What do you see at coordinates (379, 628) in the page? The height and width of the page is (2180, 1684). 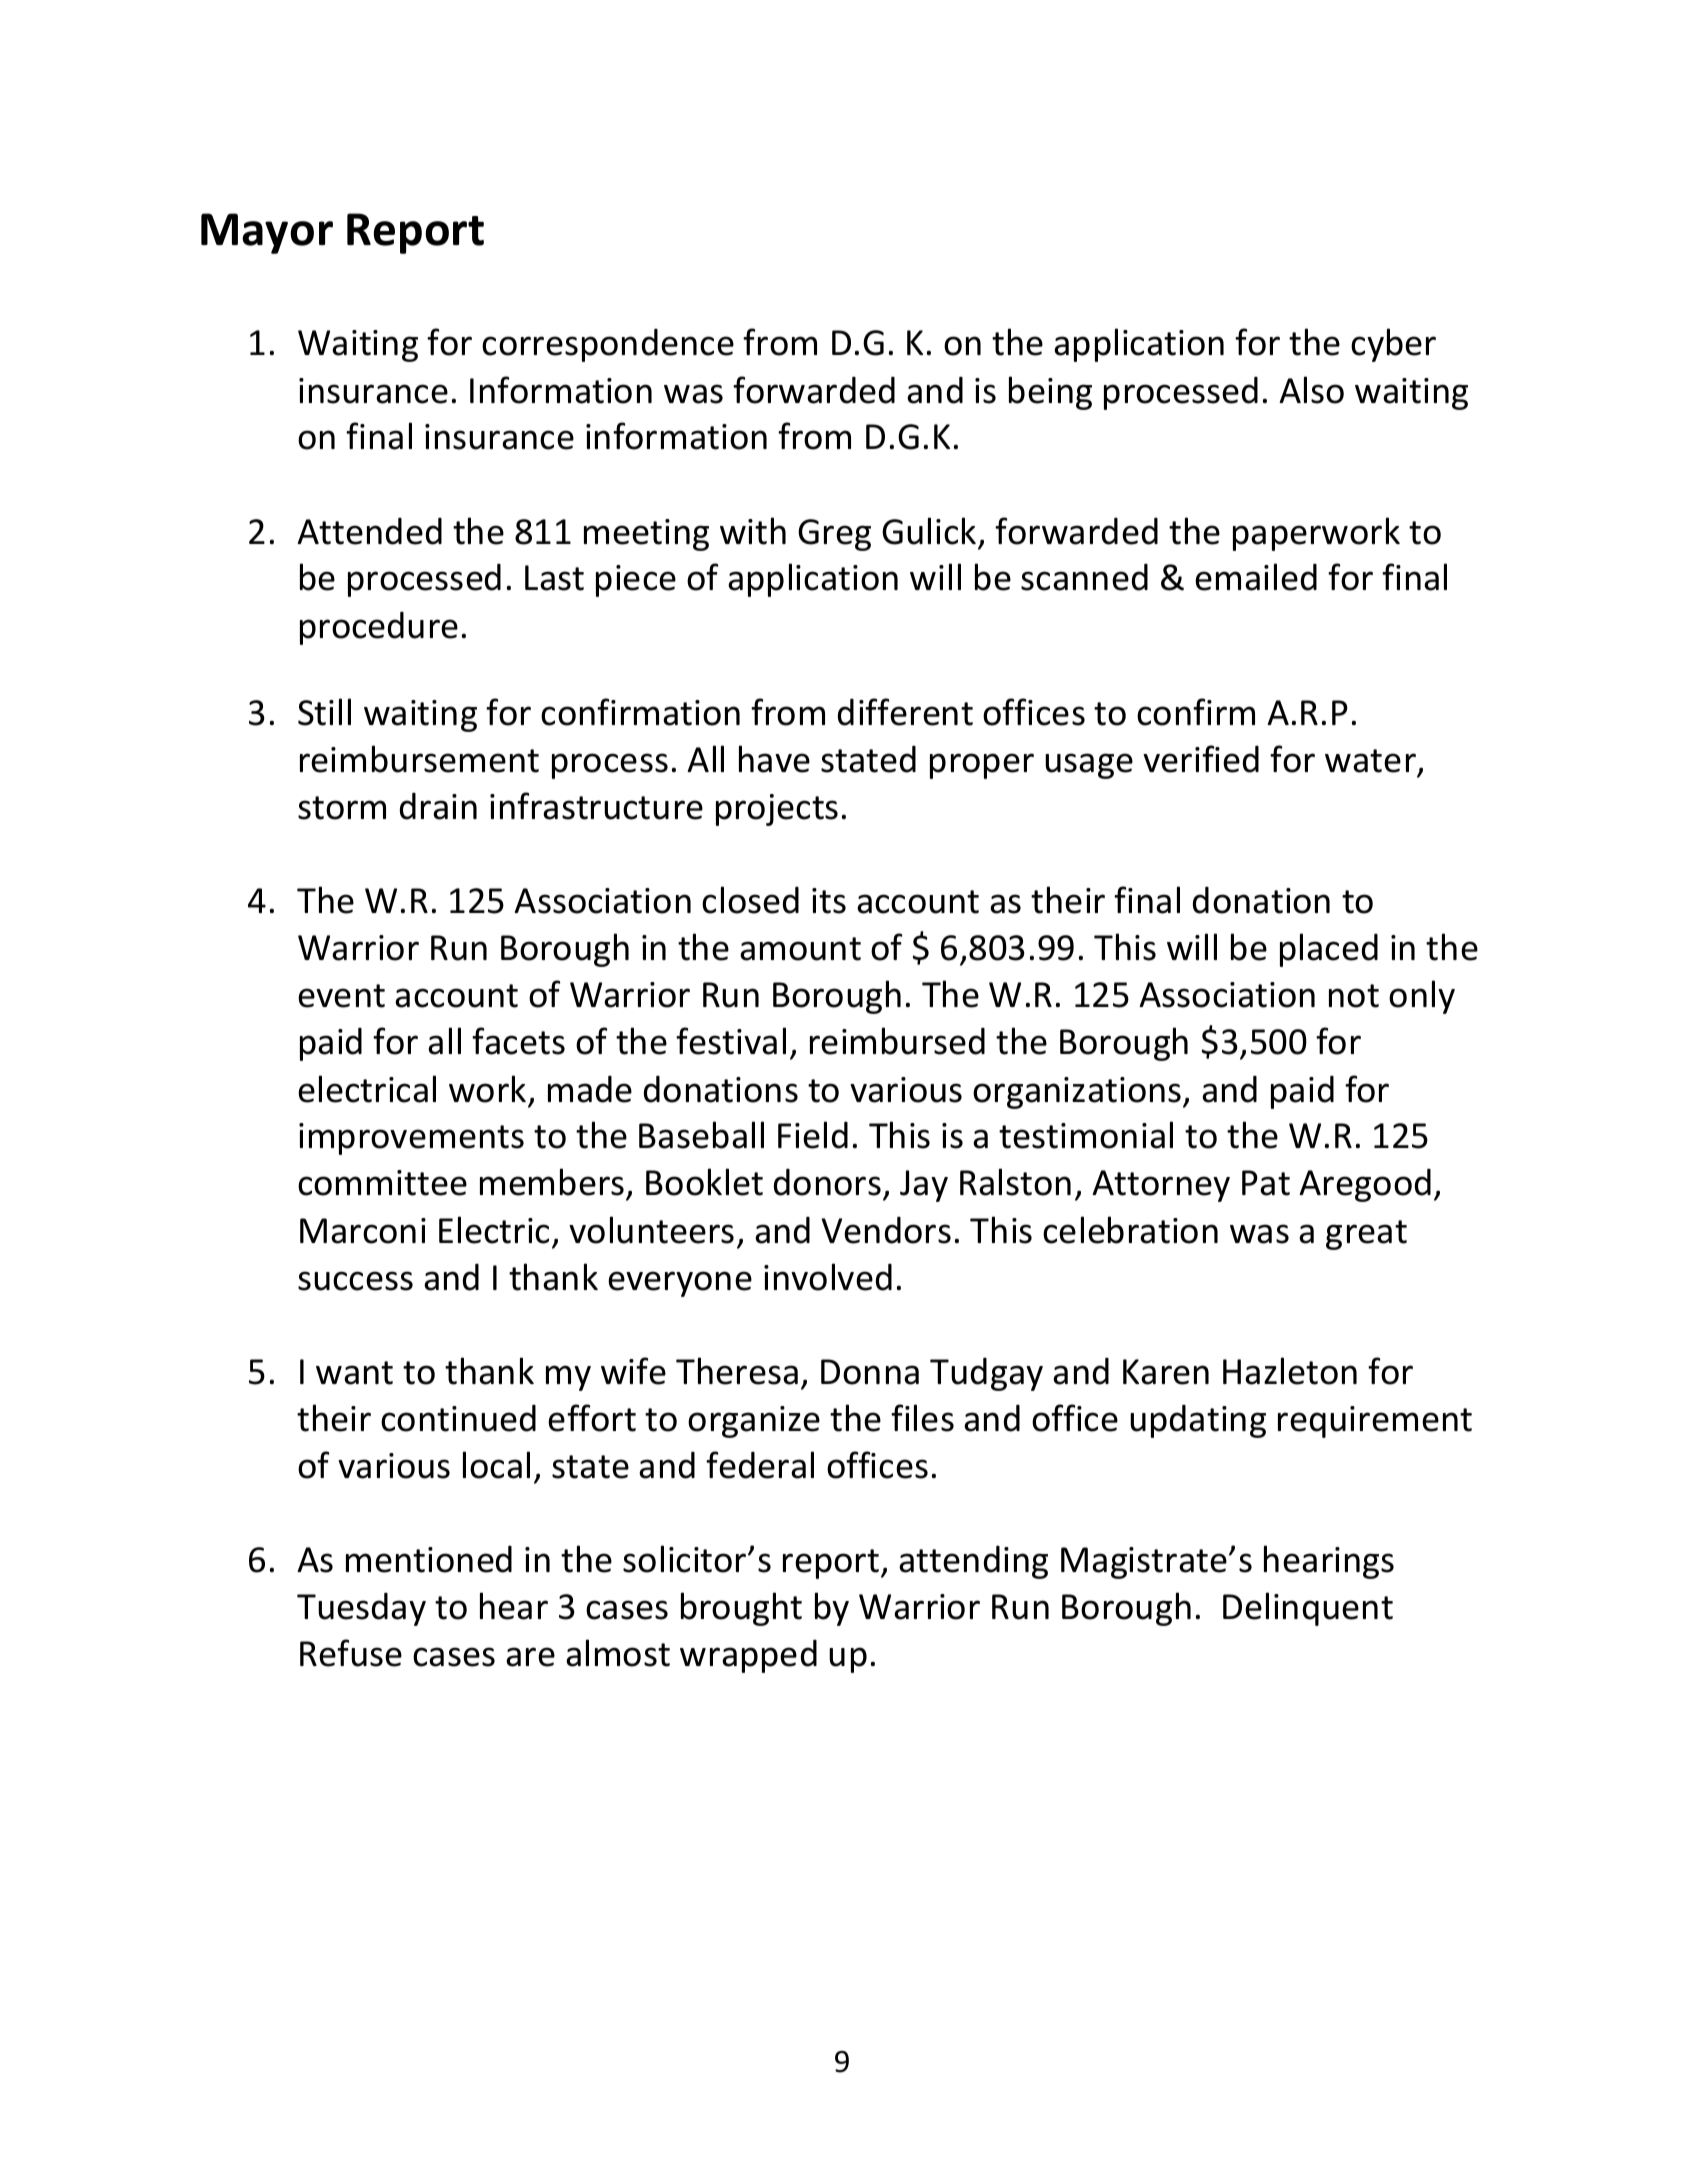 I see `procedure` at bounding box center [379, 628].
